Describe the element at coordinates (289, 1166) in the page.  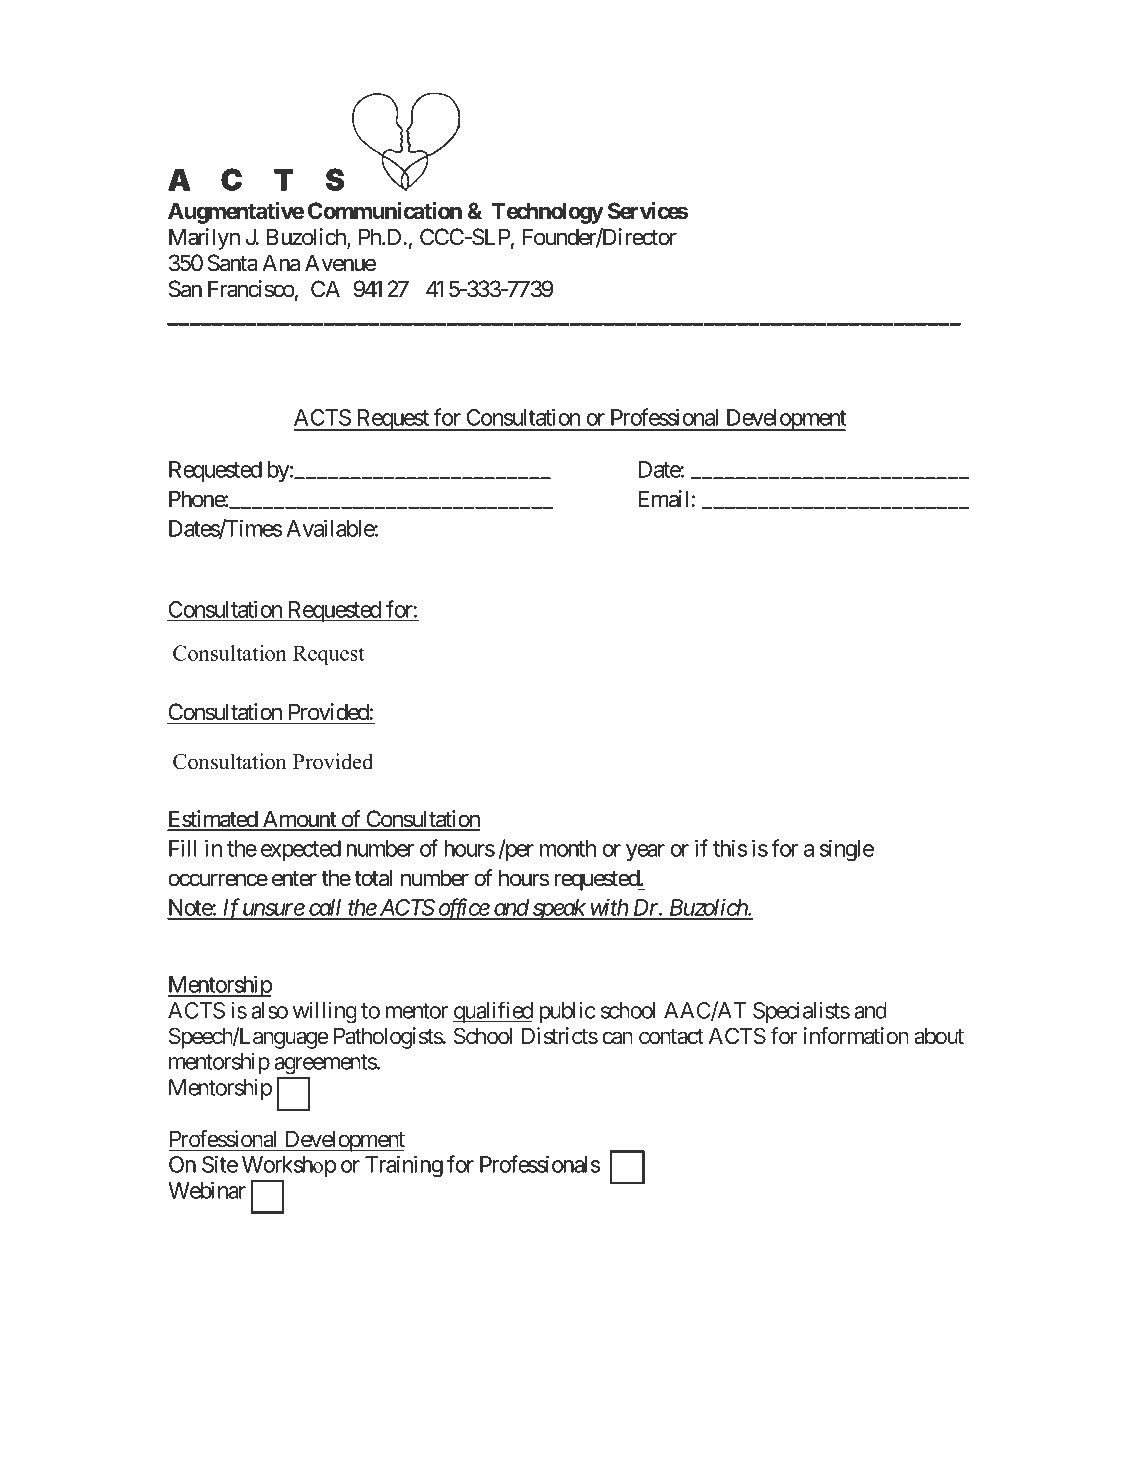
I see `Workshop` at that location.
